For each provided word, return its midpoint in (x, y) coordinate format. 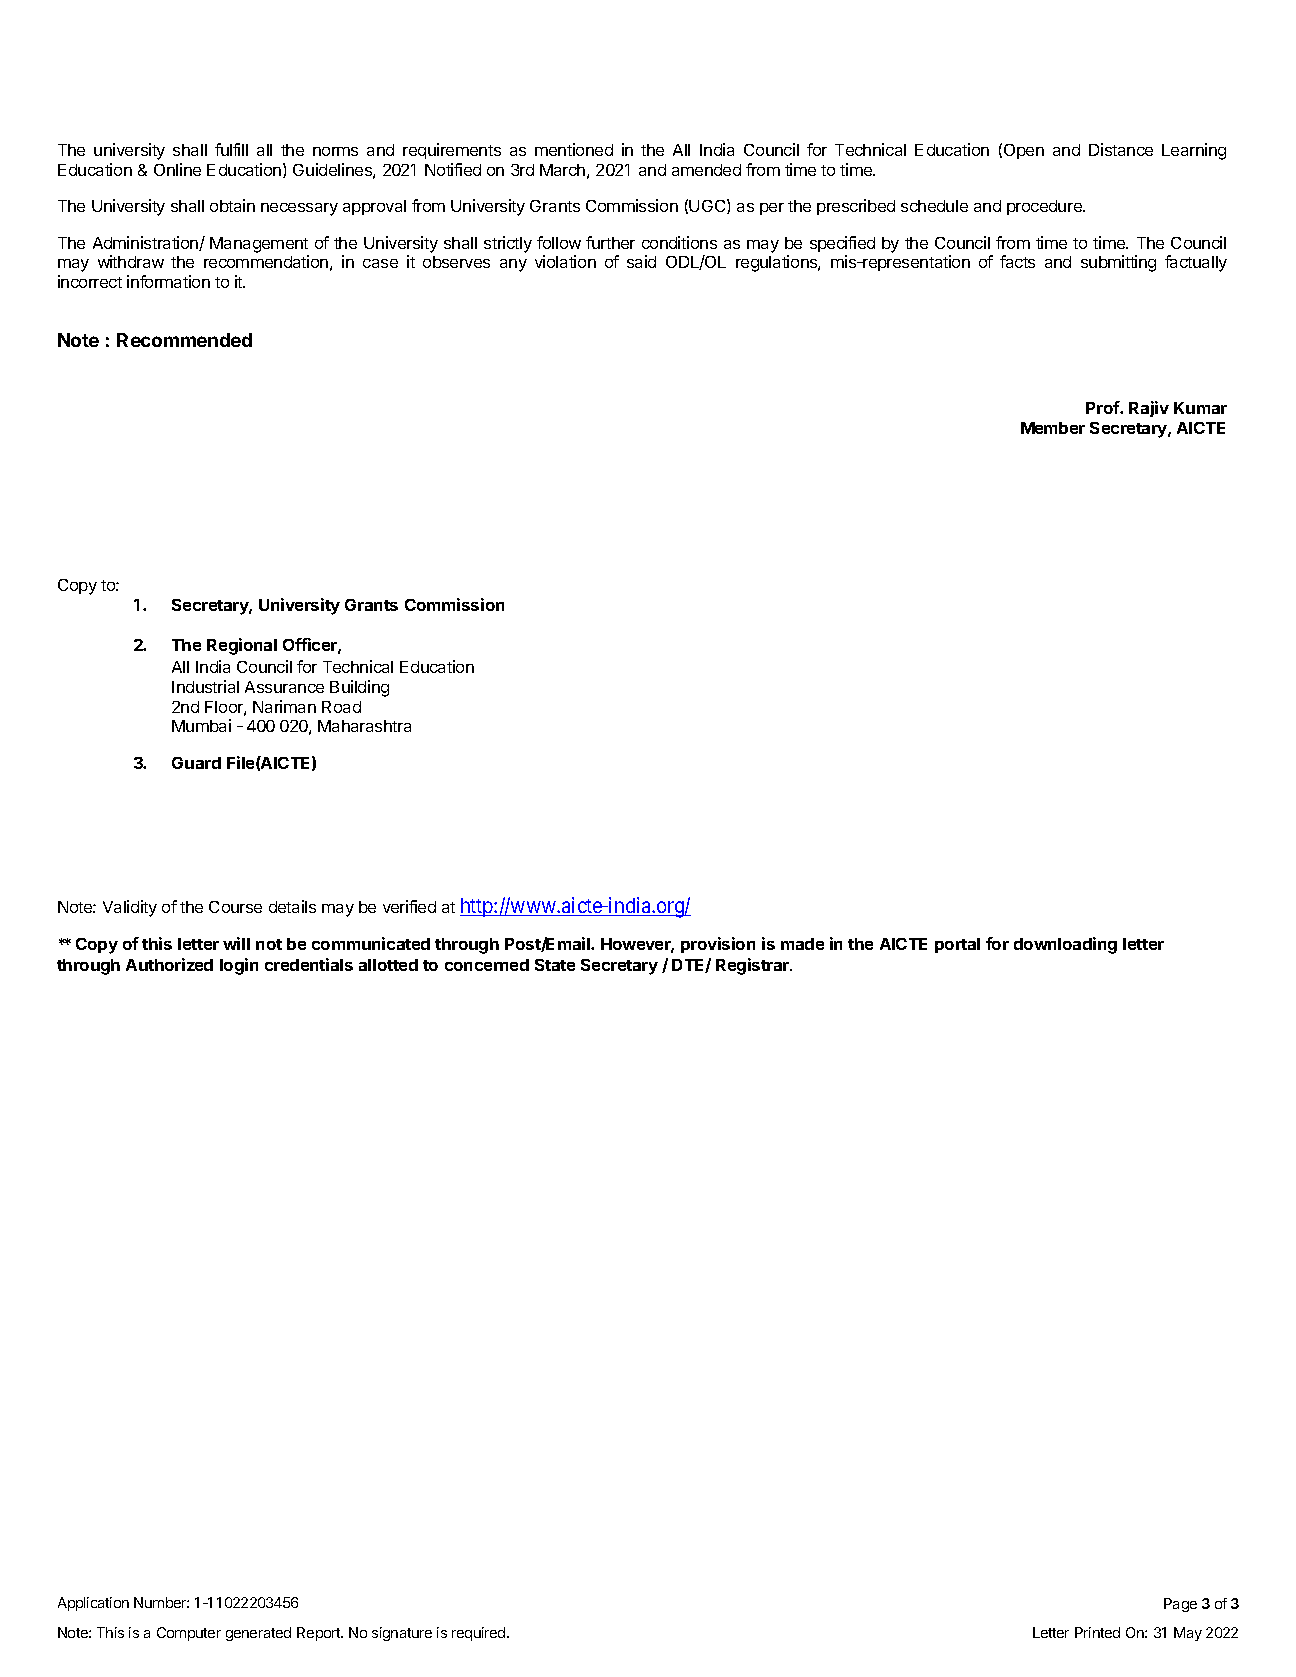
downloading (1065, 945)
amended (706, 170)
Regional (242, 646)
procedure (1045, 207)
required (480, 1634)
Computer (189, 1634)
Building (359, 688)
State (555, 965)
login (239, 966)
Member (1053, 428)
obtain (232, 205)
